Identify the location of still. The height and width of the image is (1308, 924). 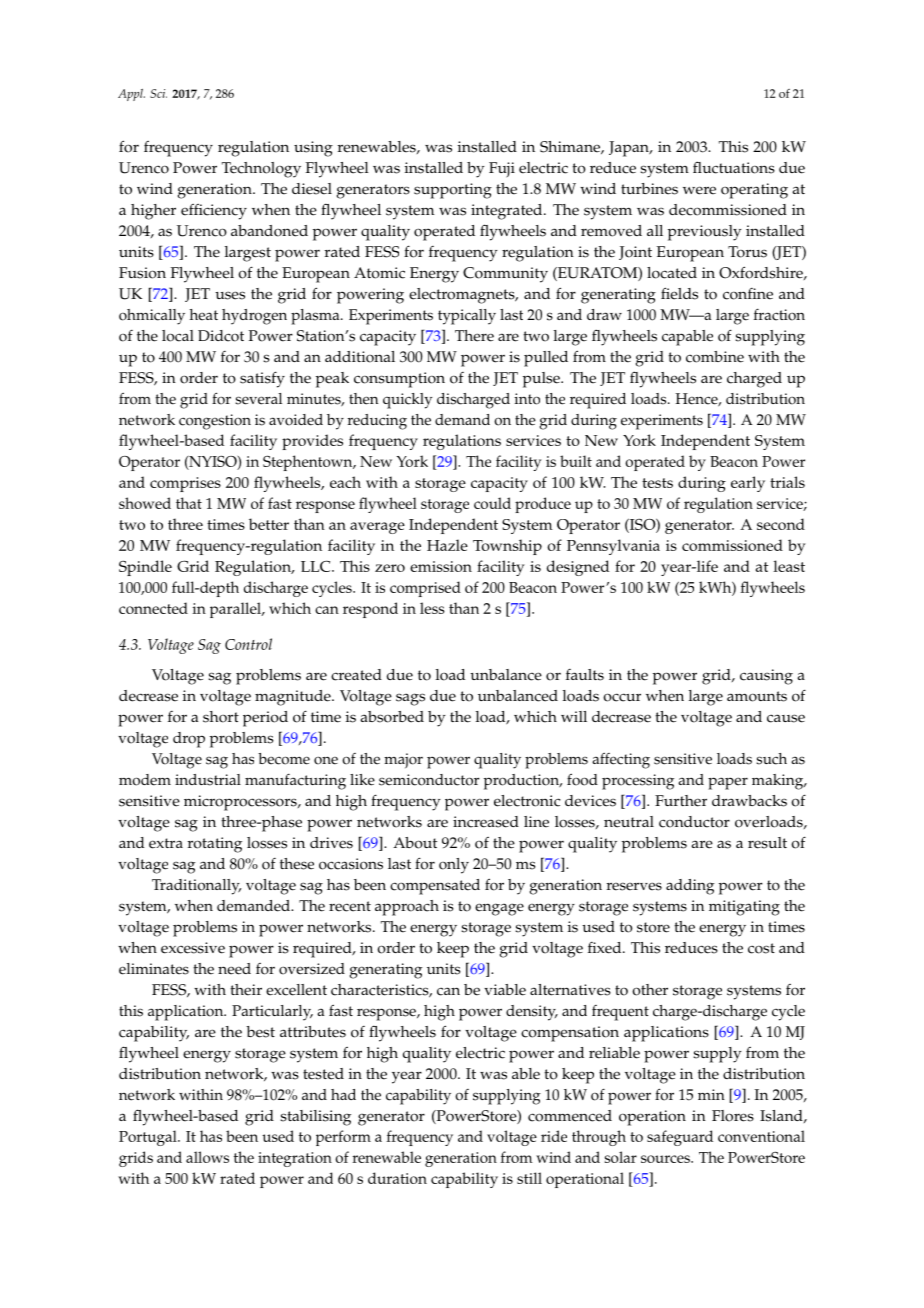
(529, 1178).
